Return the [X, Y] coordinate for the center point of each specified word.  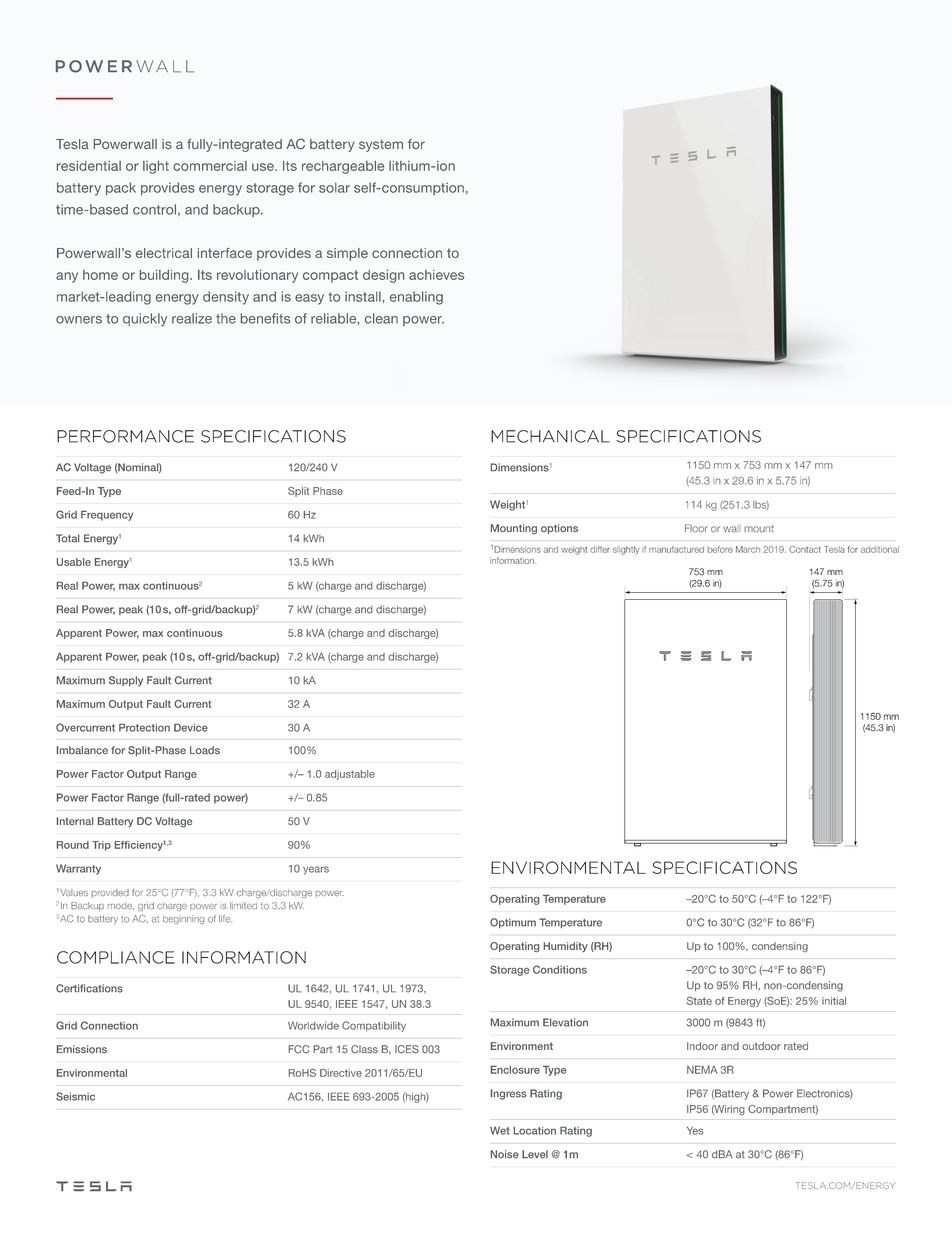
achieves [436, 275]
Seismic [75, 1096]
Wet [500, 1131]
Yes [695, 1131]
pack [121, 188]
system [381, 145]
